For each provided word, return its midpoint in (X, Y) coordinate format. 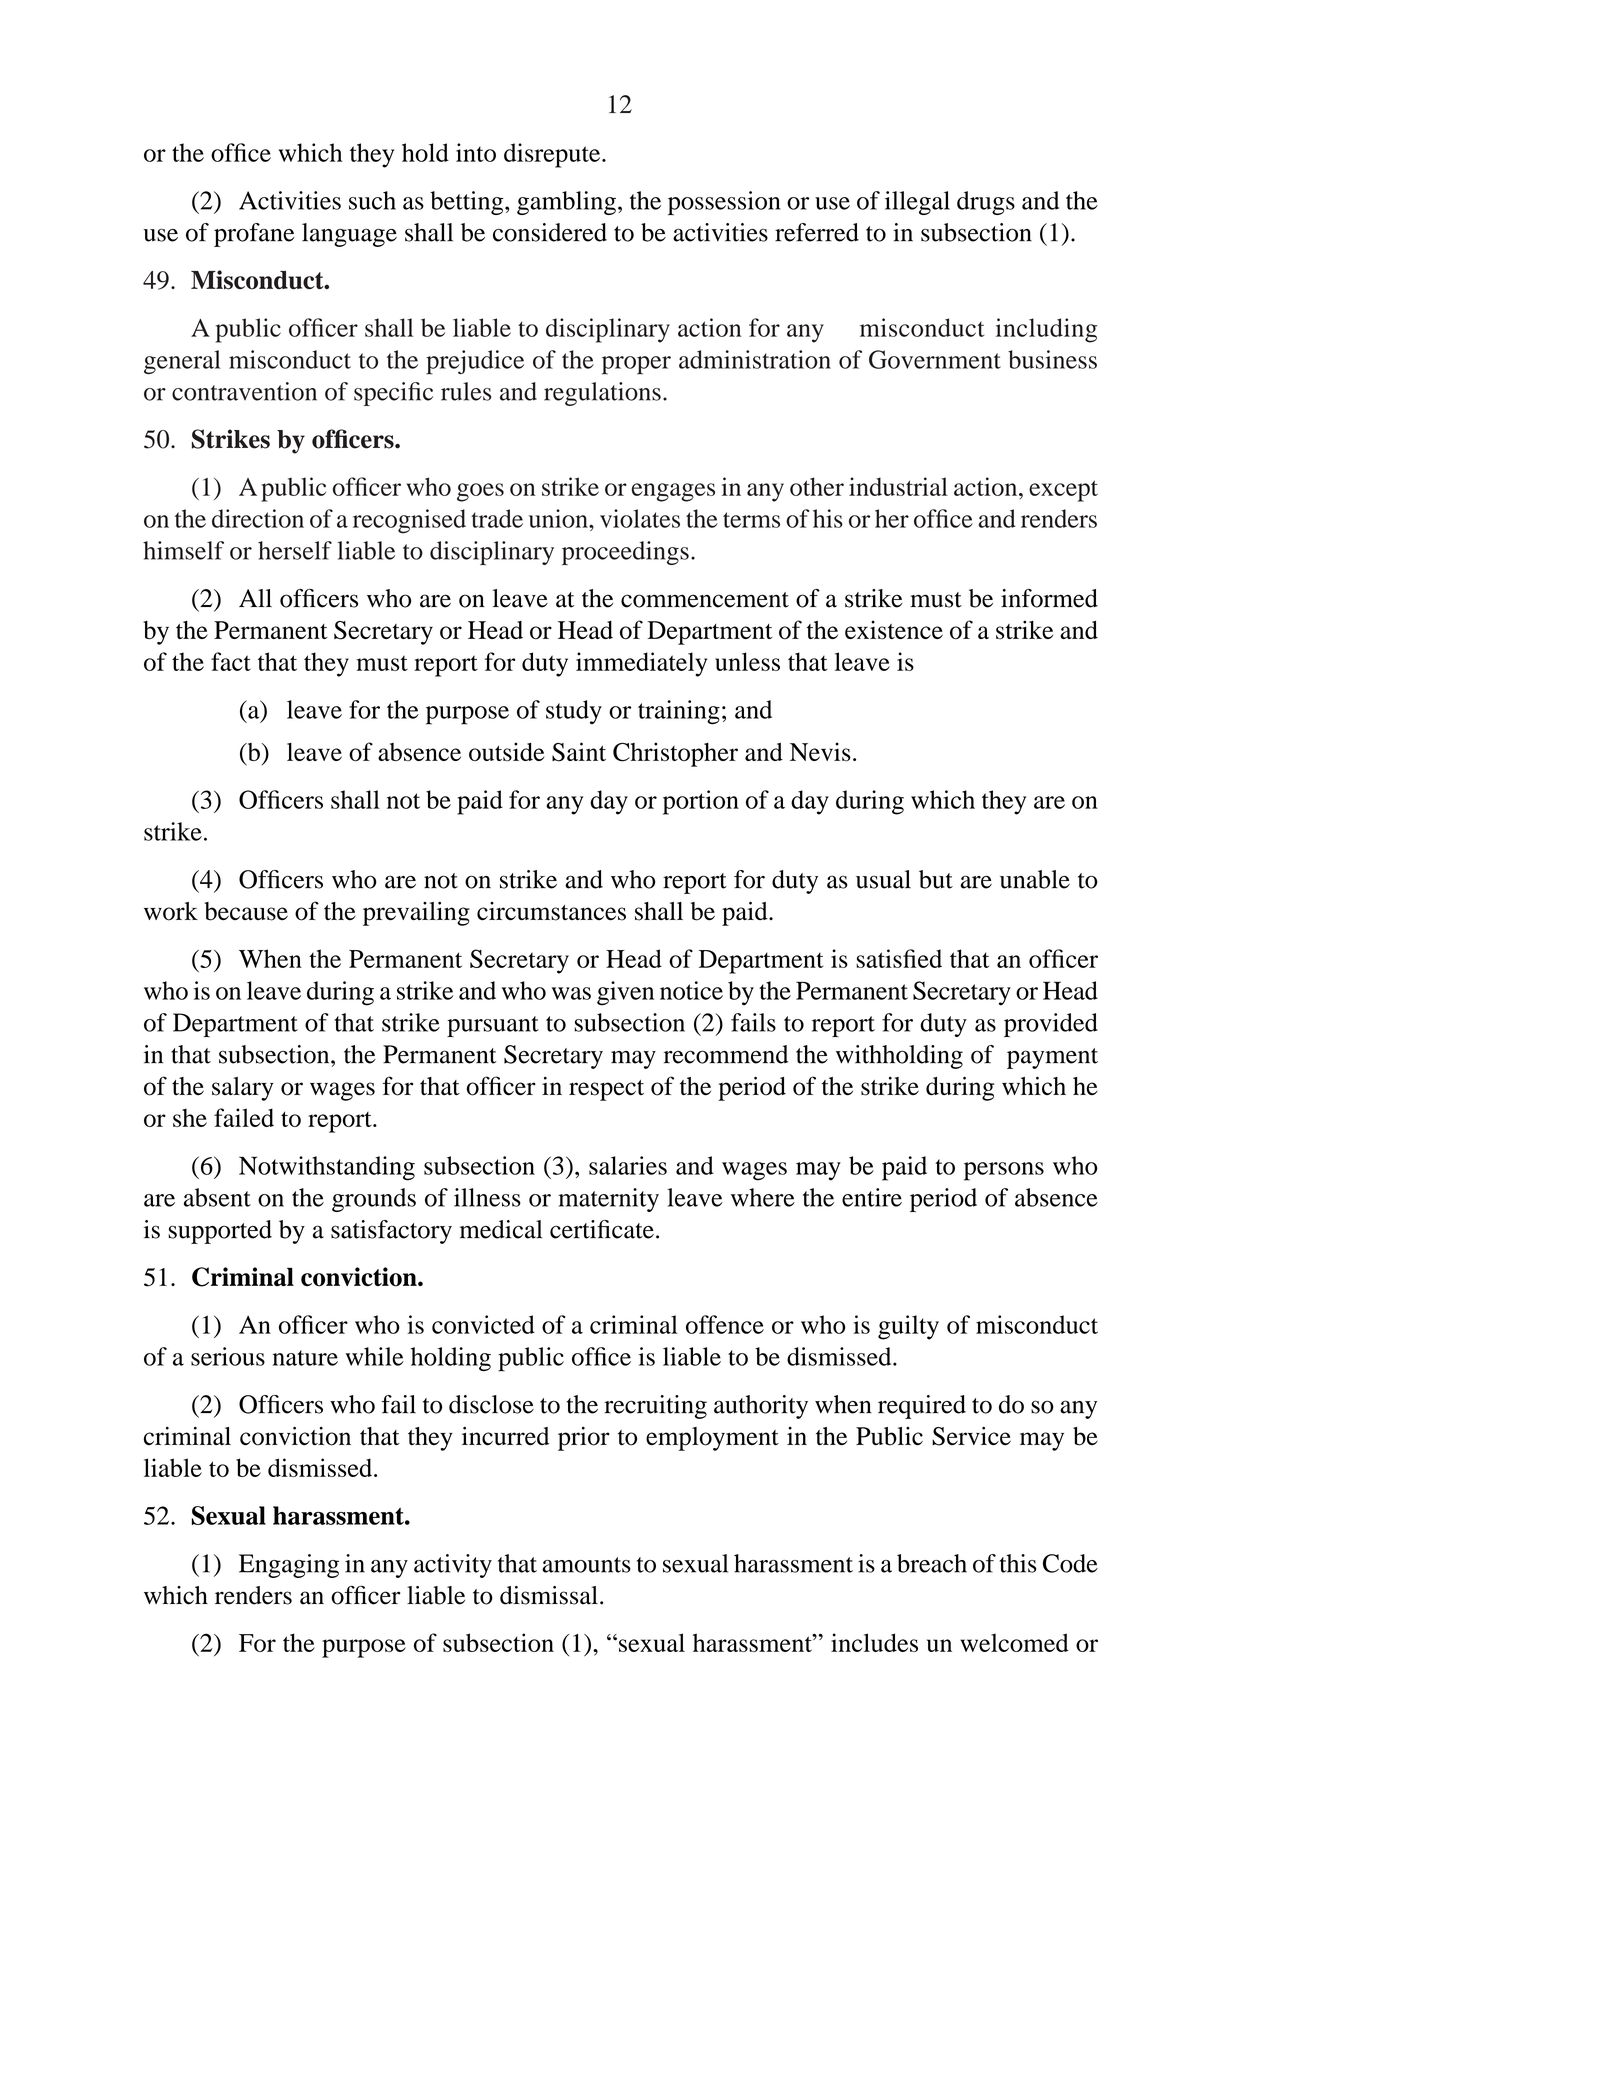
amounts (586, 1565)
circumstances (551, 911)
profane (254, 235)
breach (932, 1563)
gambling (566, 203)
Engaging (289, 1566)
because (246, 911)
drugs (986, 203)
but (936, 879)
